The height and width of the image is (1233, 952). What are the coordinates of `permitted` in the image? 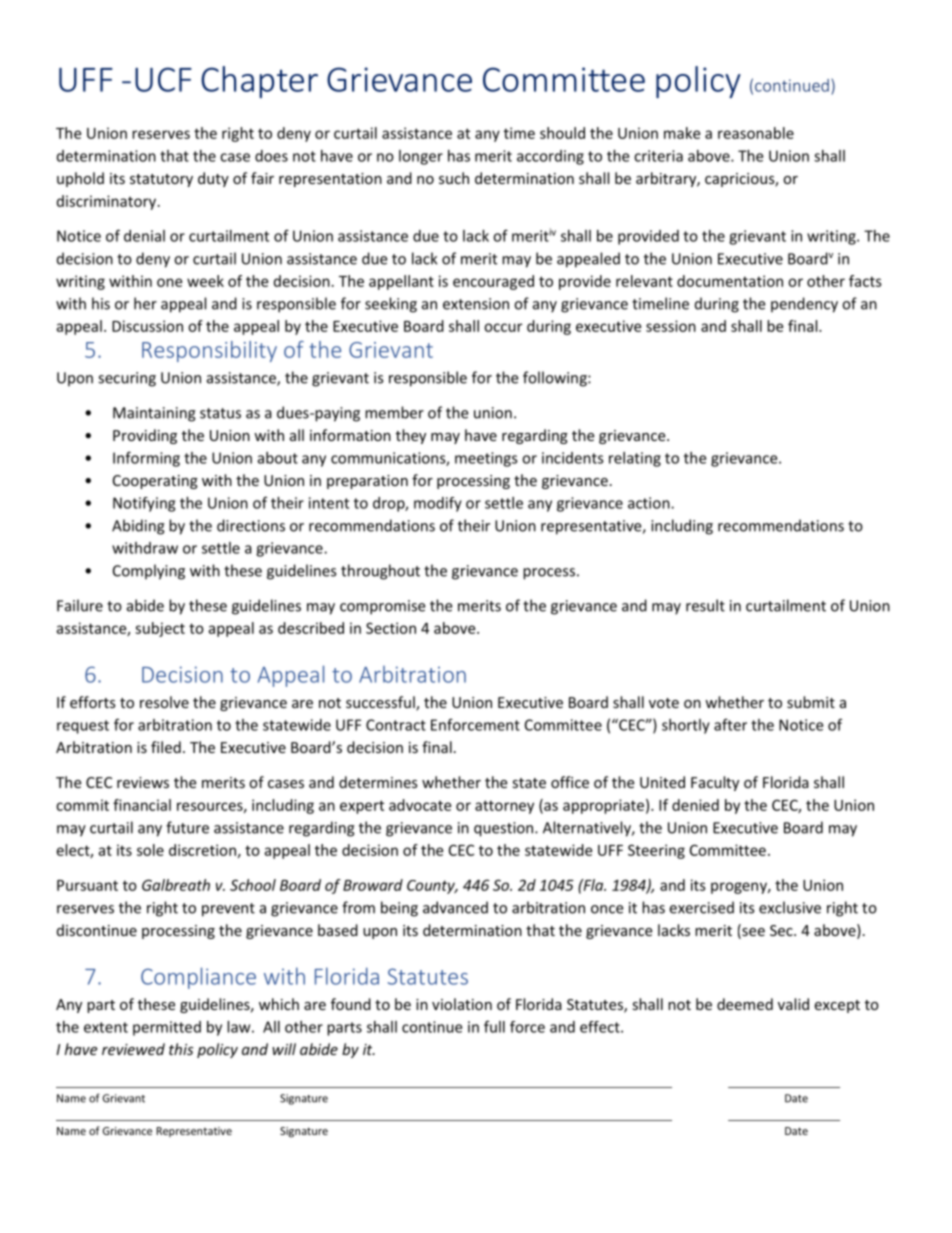 It's located at (167, 1028).
